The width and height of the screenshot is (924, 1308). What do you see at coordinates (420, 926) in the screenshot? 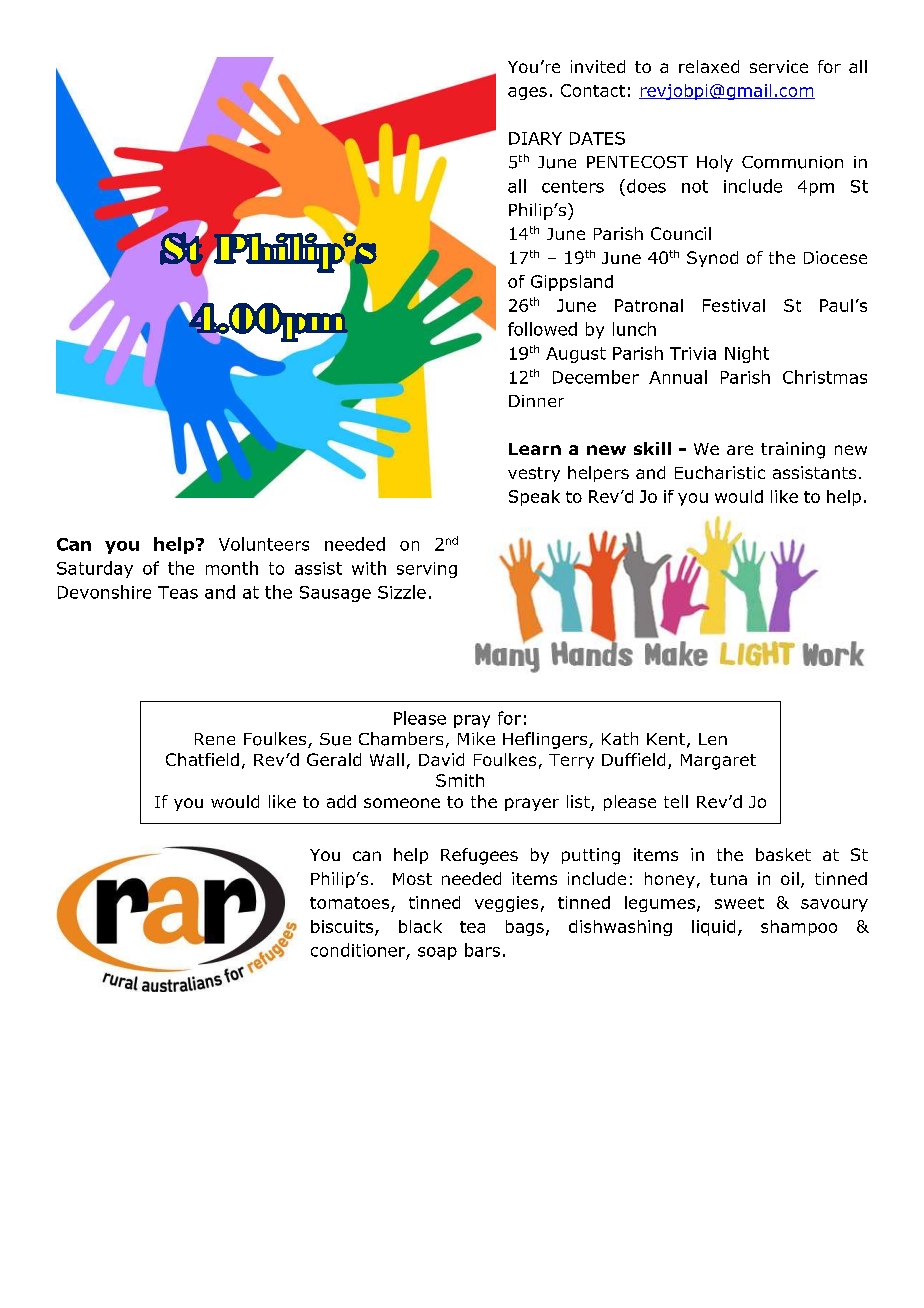
I see `black` at bounding box center [420, 926].
